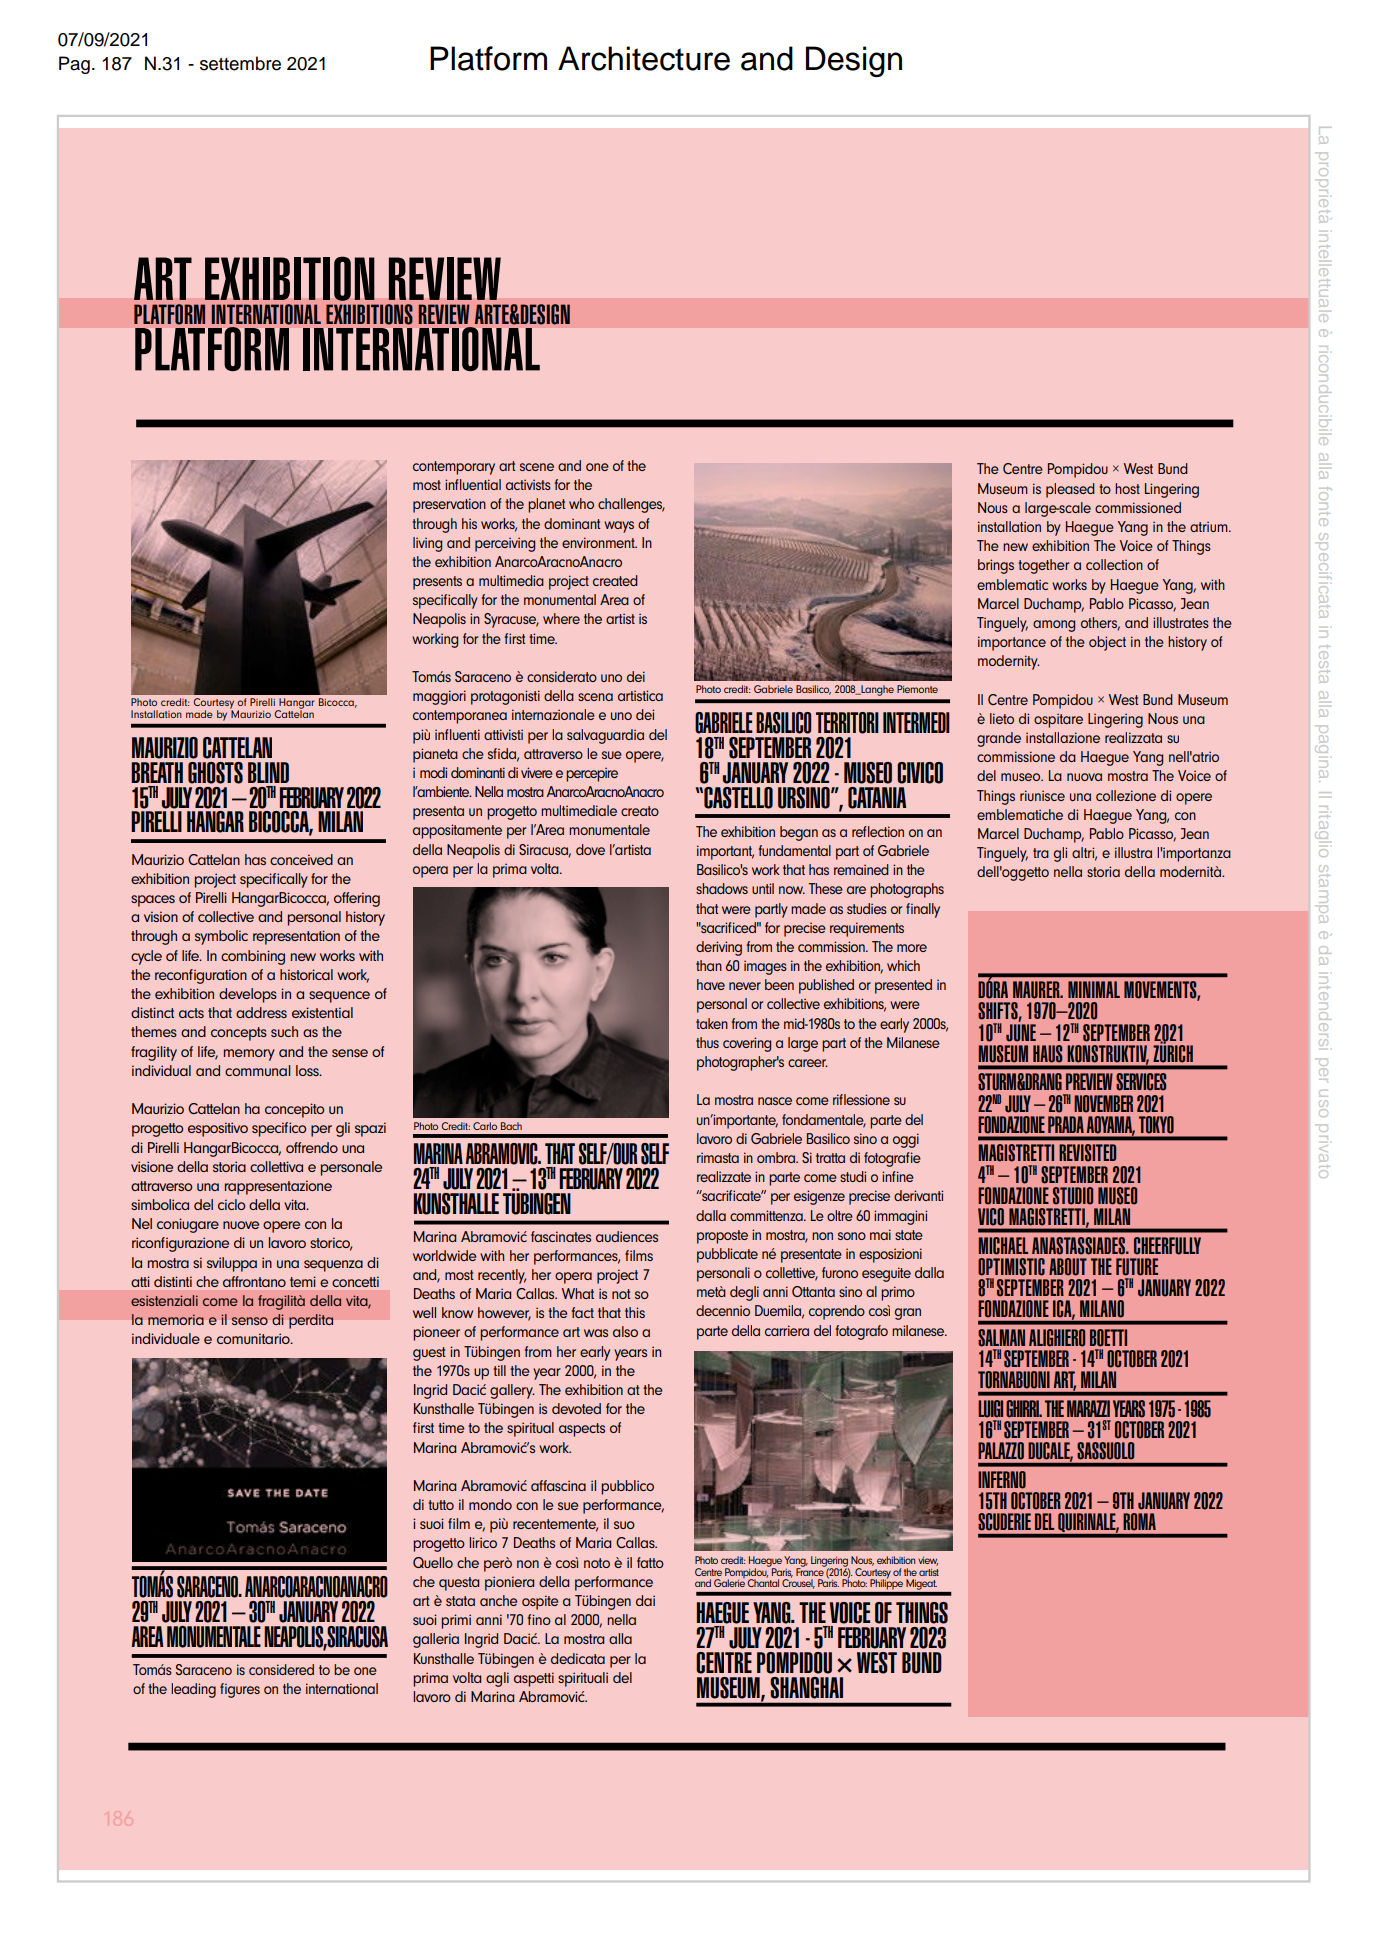 This document has width=1379, height=1951. What do you see at coordinates (1068, 1267) in the document?
I see `ABOUT` at bounding box center [1068, 1267].
